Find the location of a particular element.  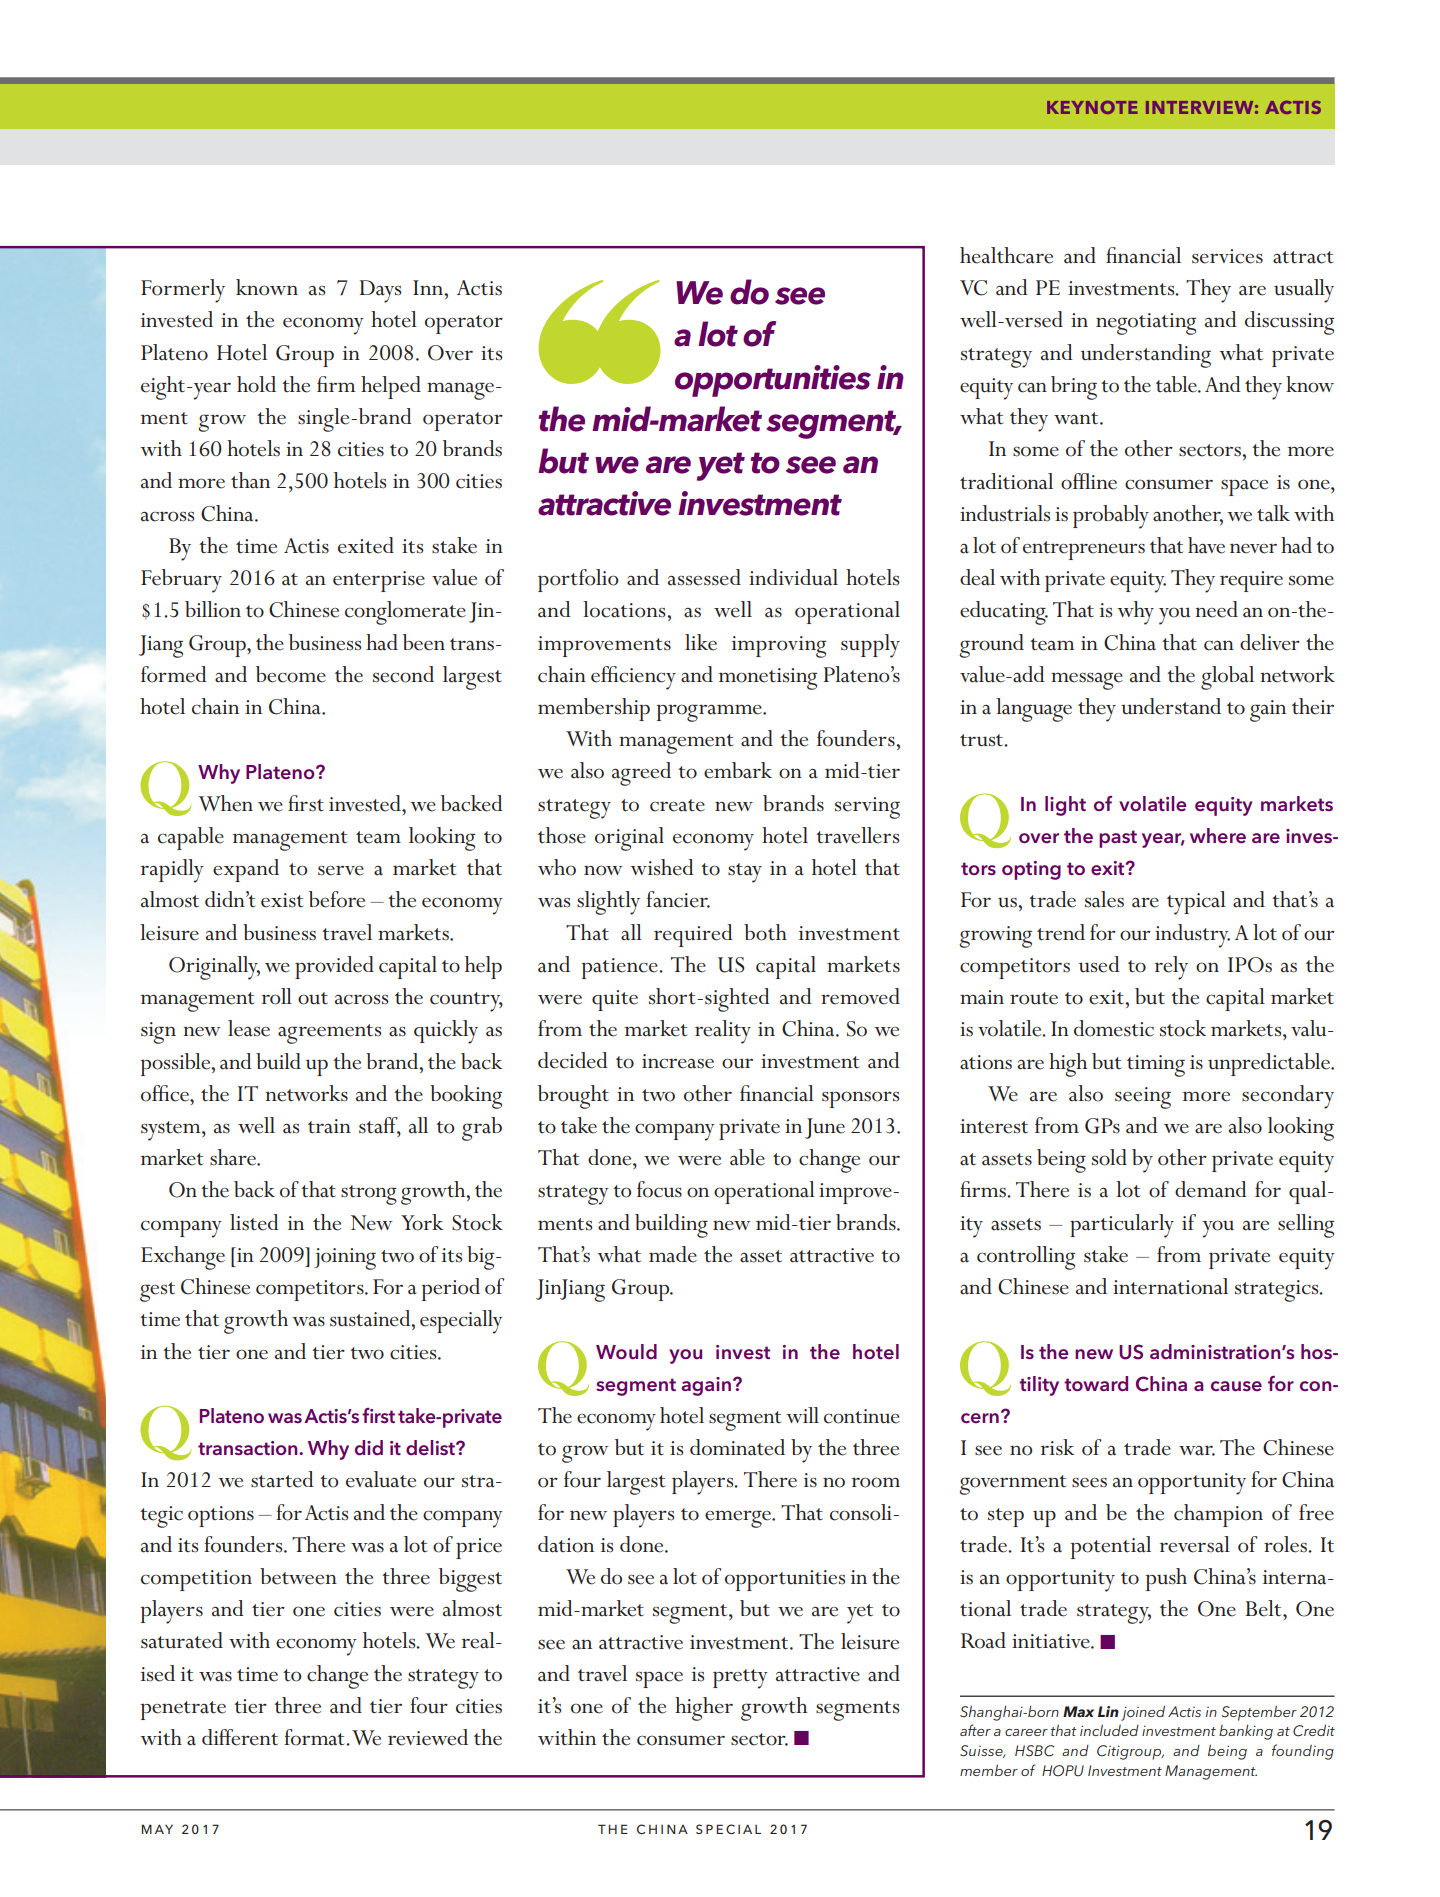

listed is located at coordinates (254, 1222).
